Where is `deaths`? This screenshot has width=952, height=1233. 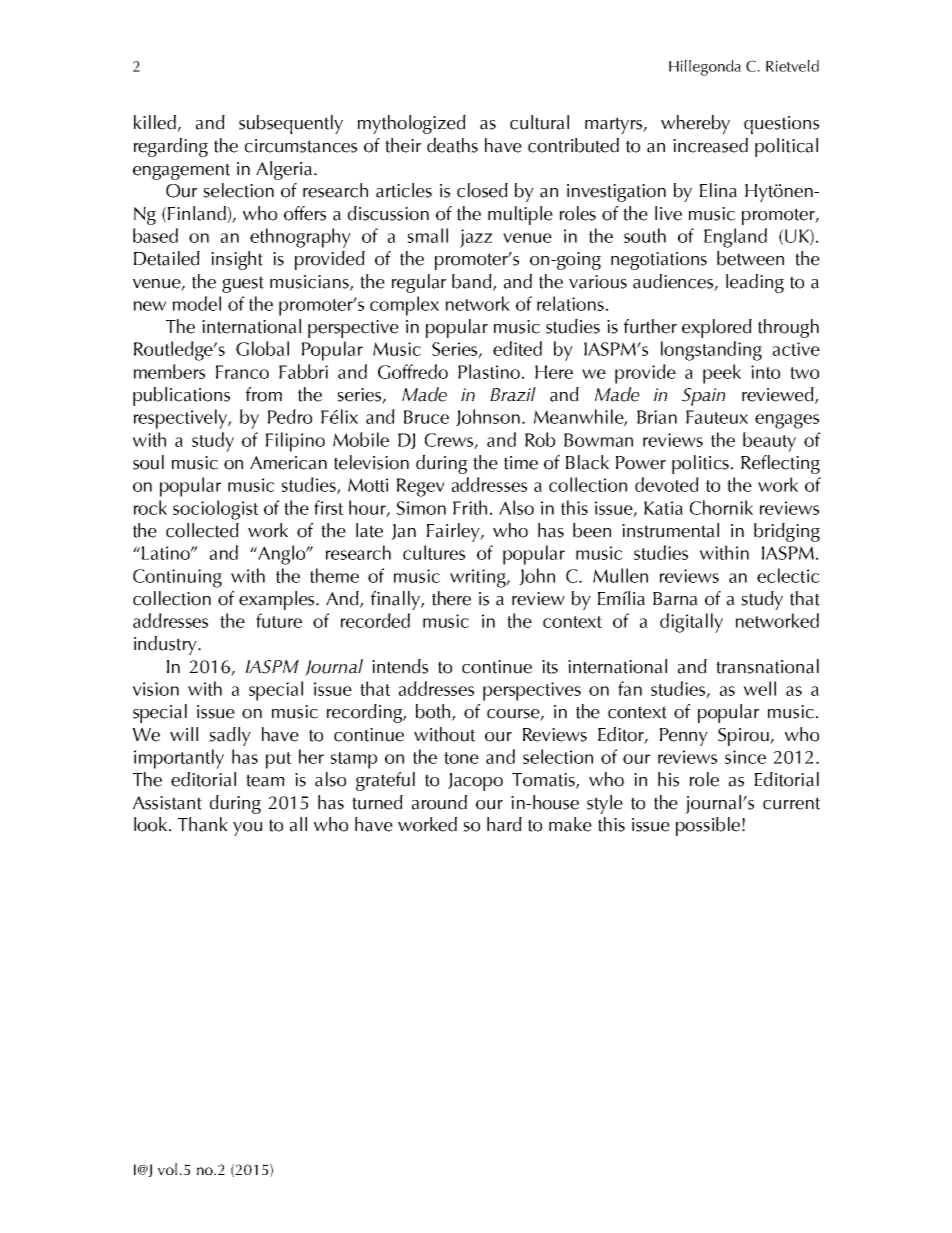
deaths is located at coordinates (452, 145).
